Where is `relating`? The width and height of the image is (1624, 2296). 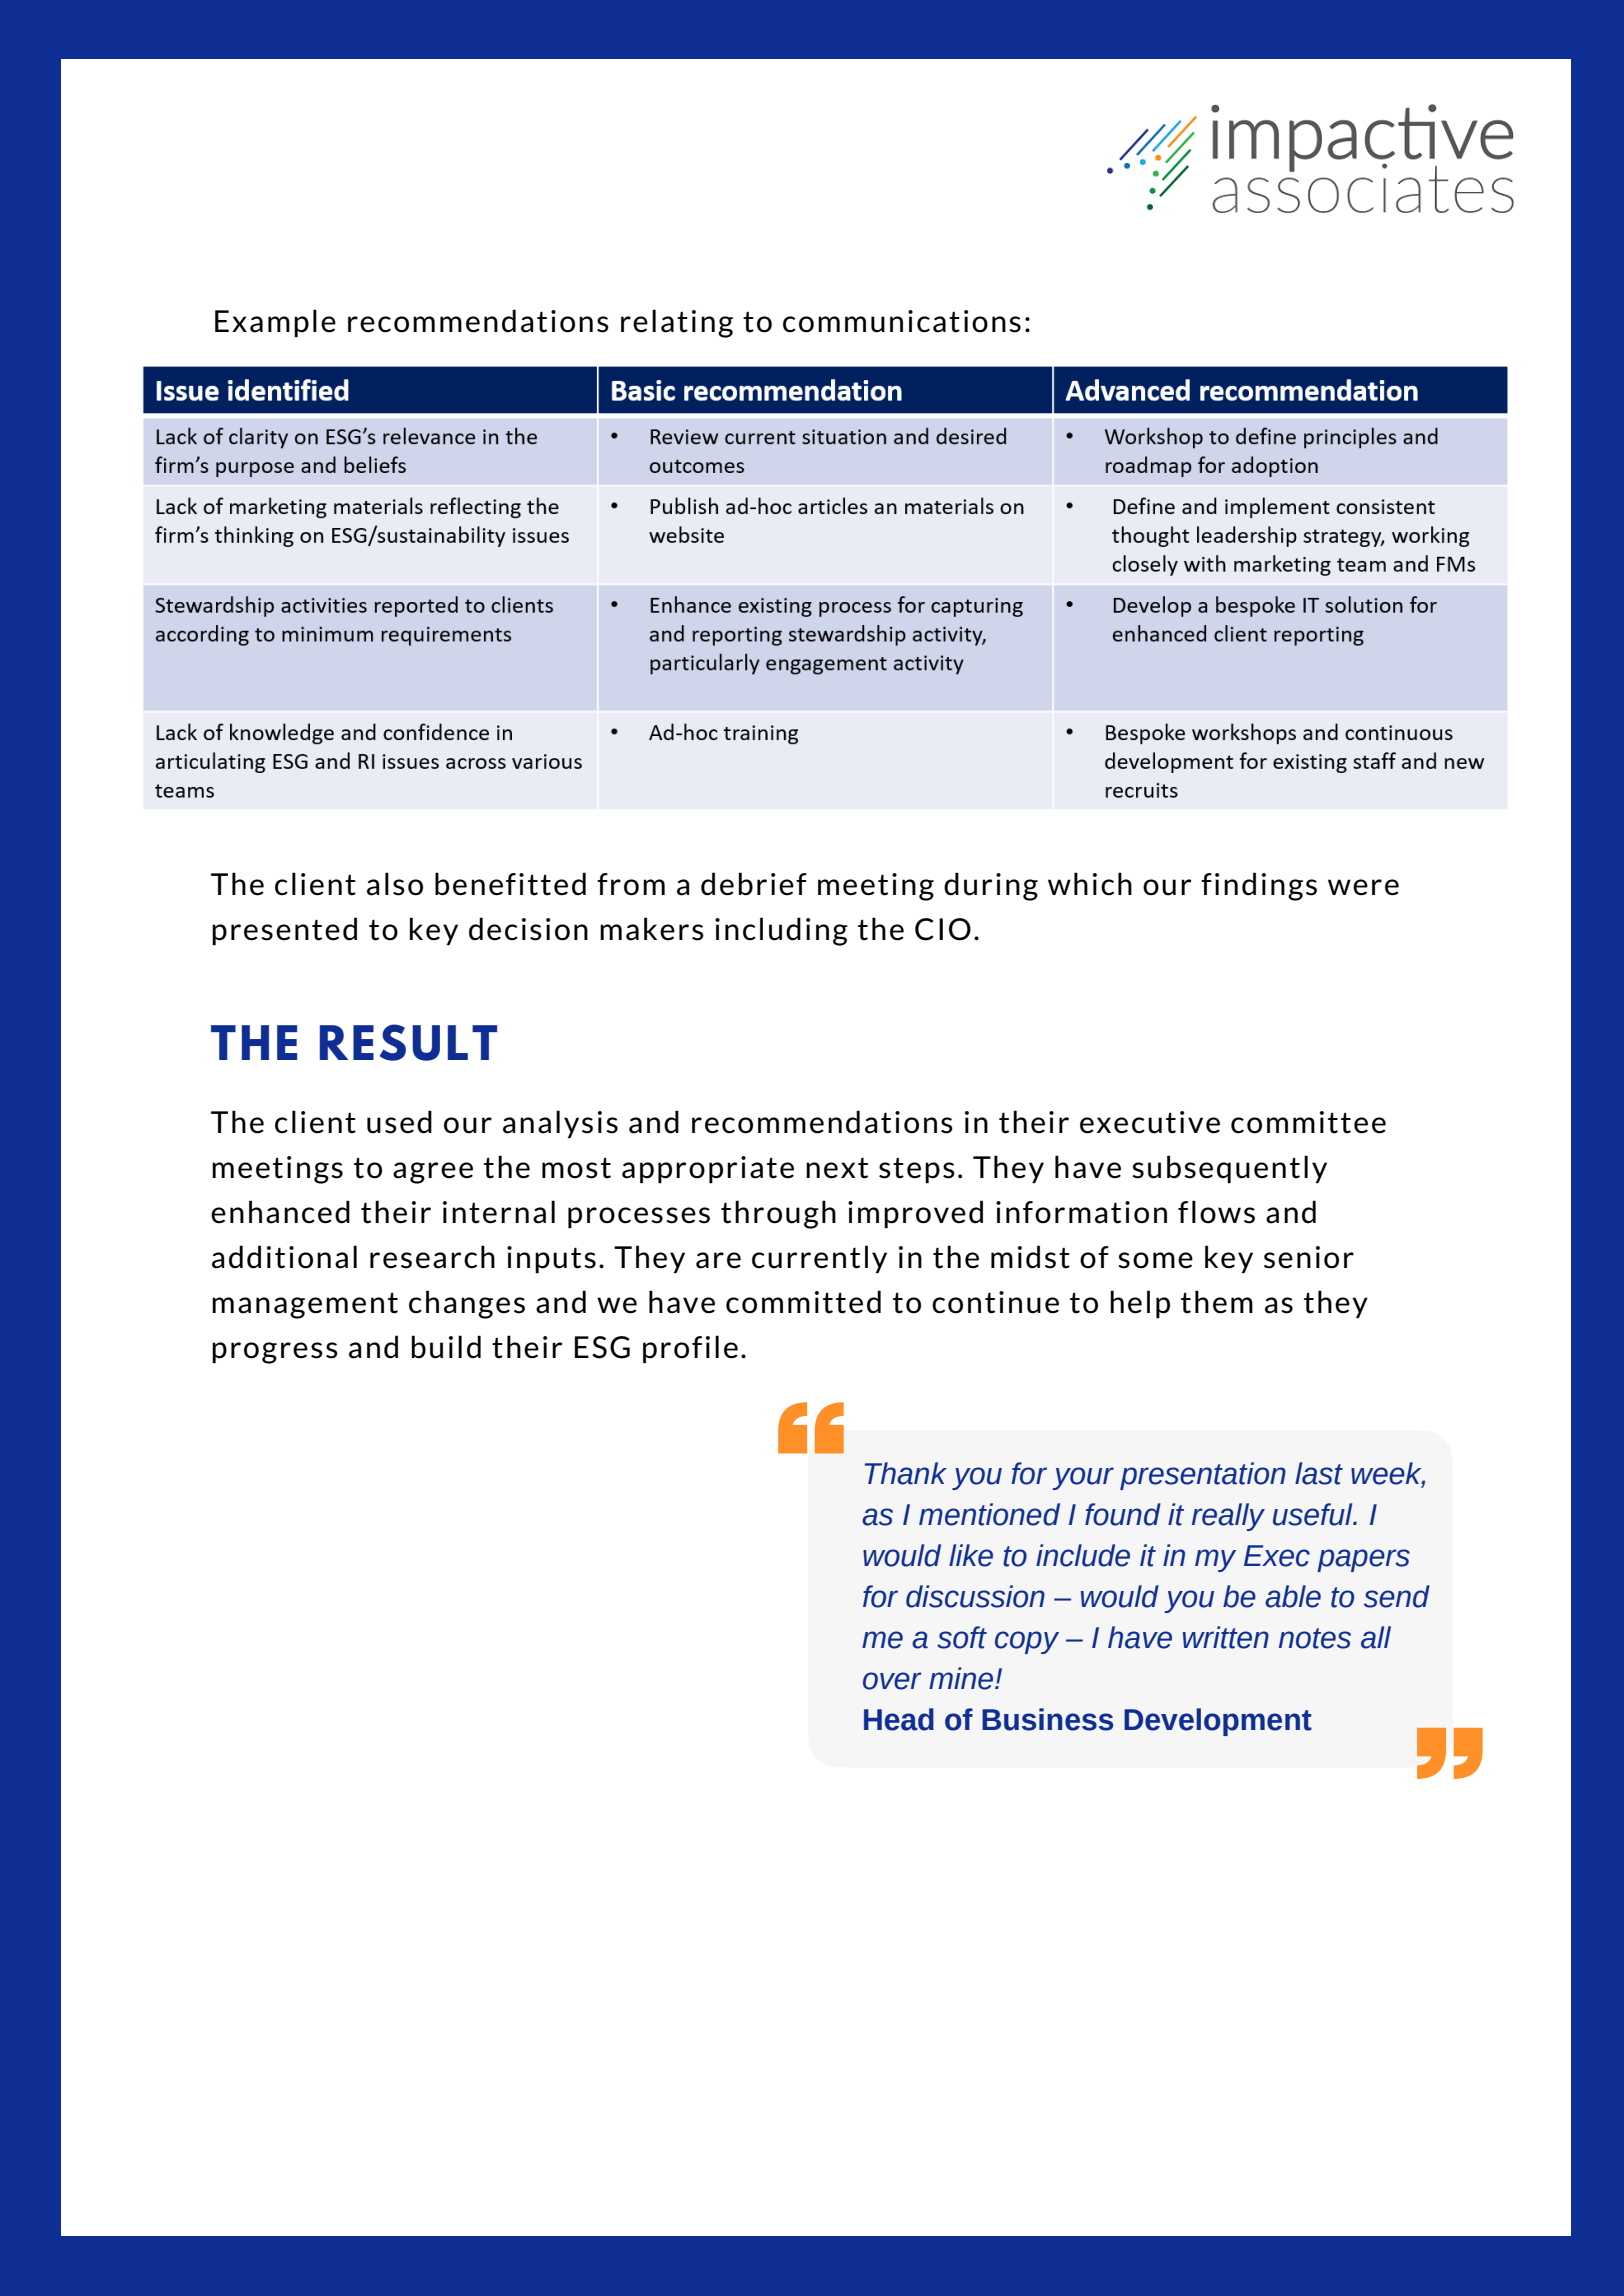
relating is located at coordinates (677, 323).
